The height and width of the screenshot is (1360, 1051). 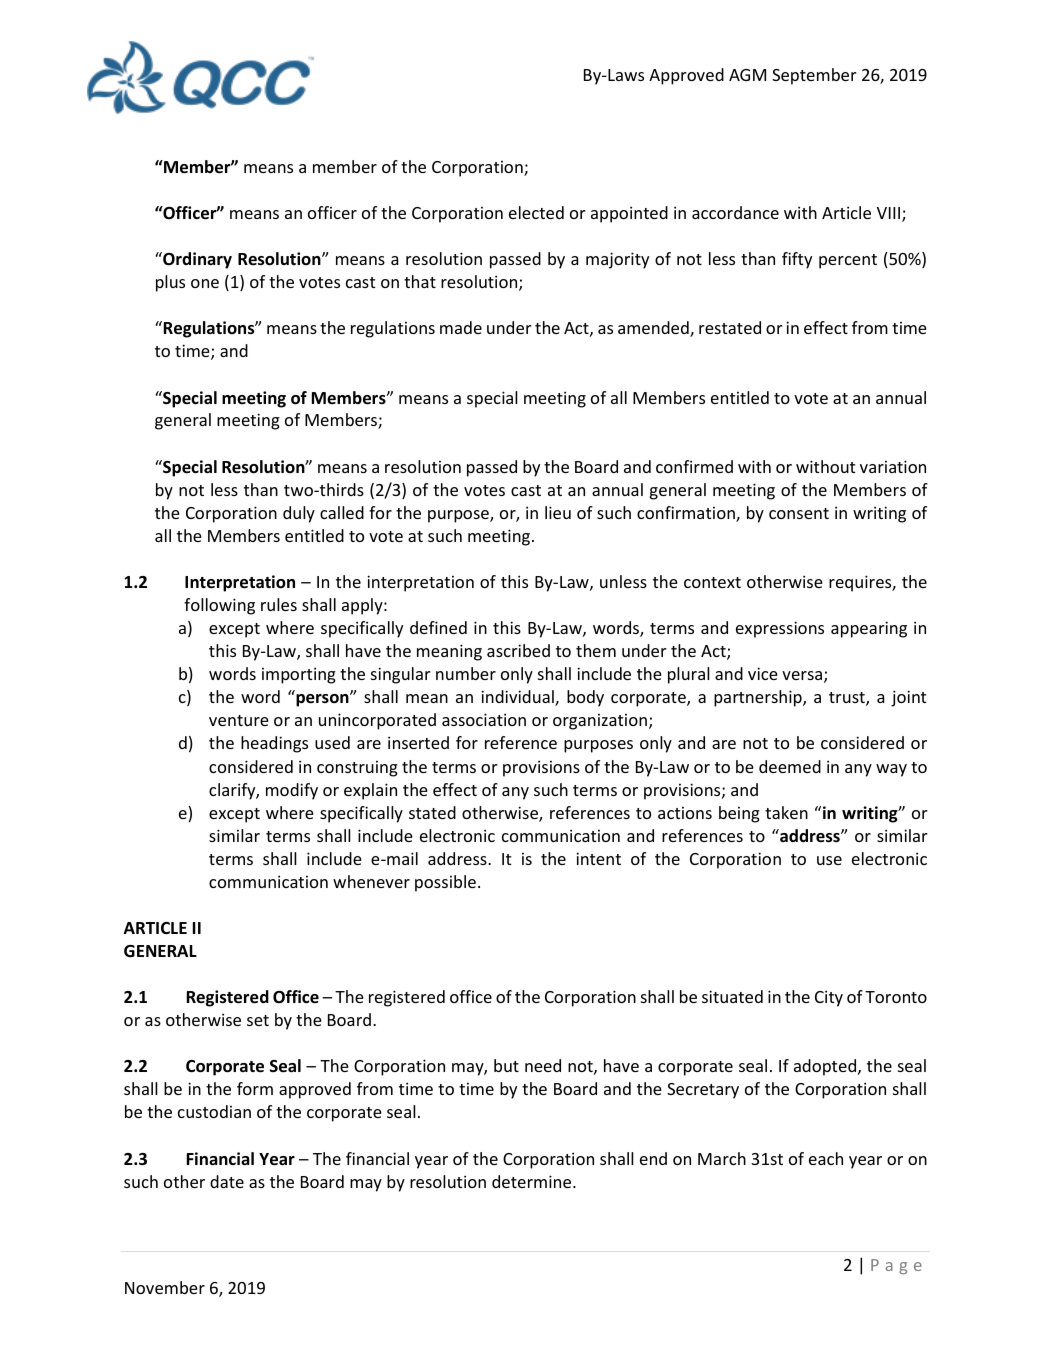 I want to click on elected, so click(x=536, y=212).
